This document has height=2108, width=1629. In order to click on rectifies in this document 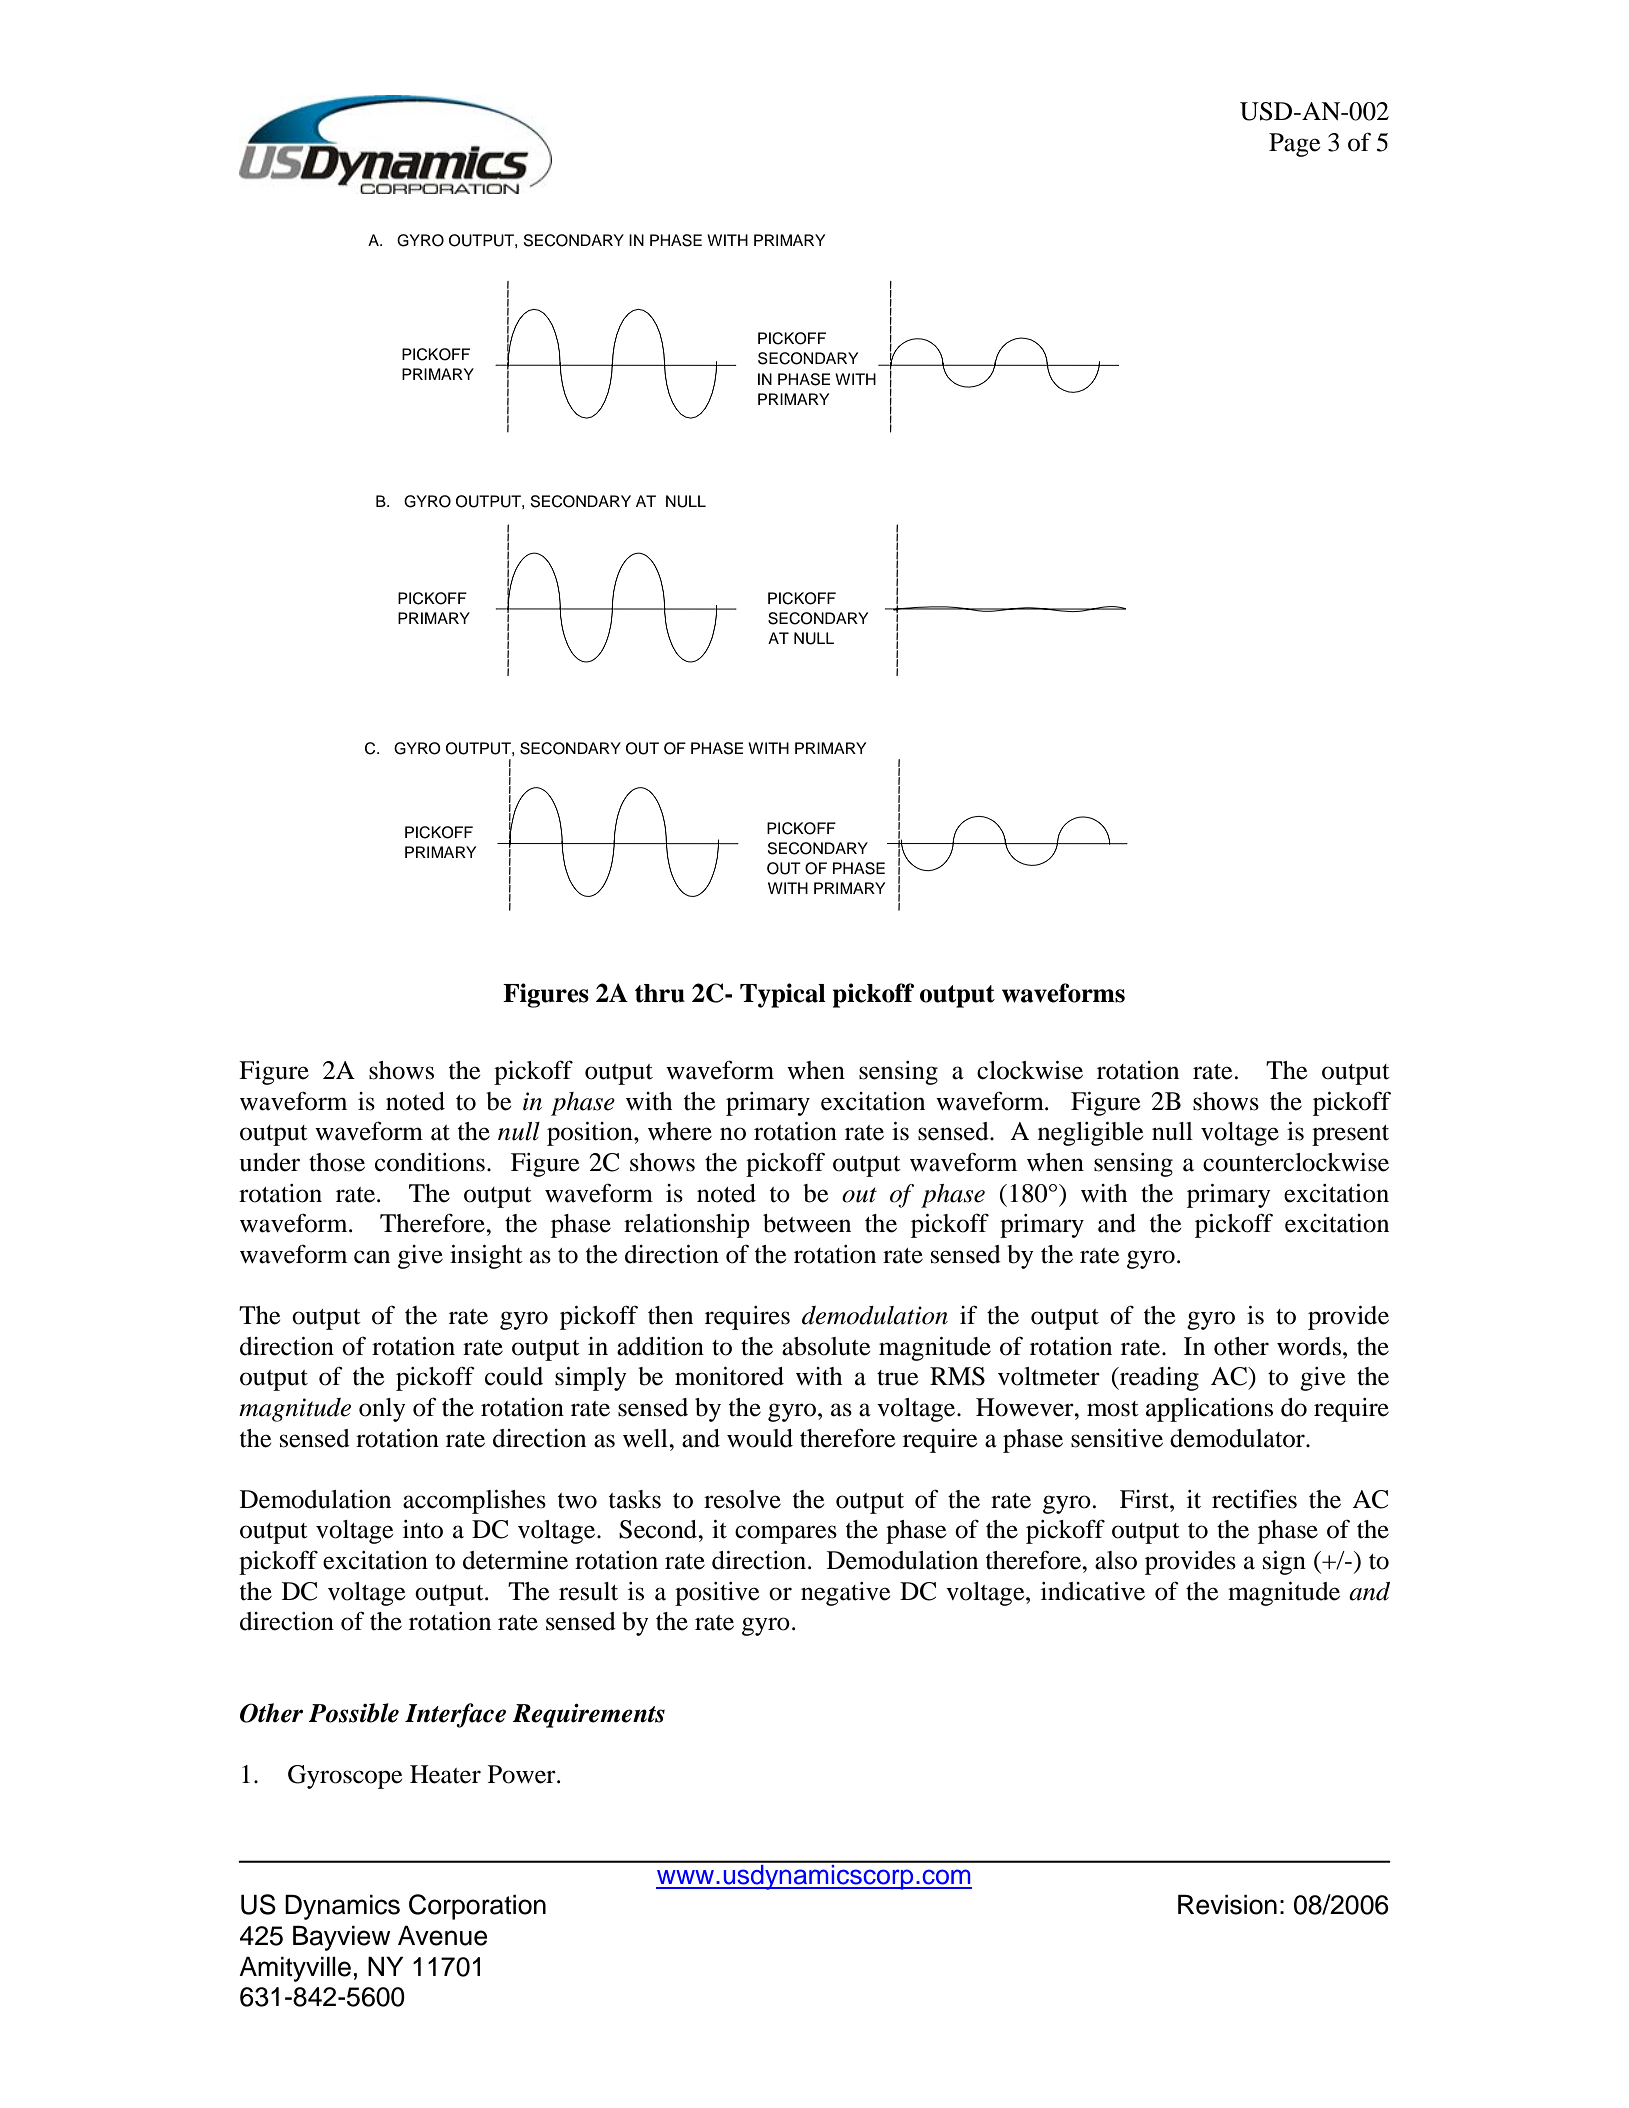, I will do `click(1254, 1499)`.
